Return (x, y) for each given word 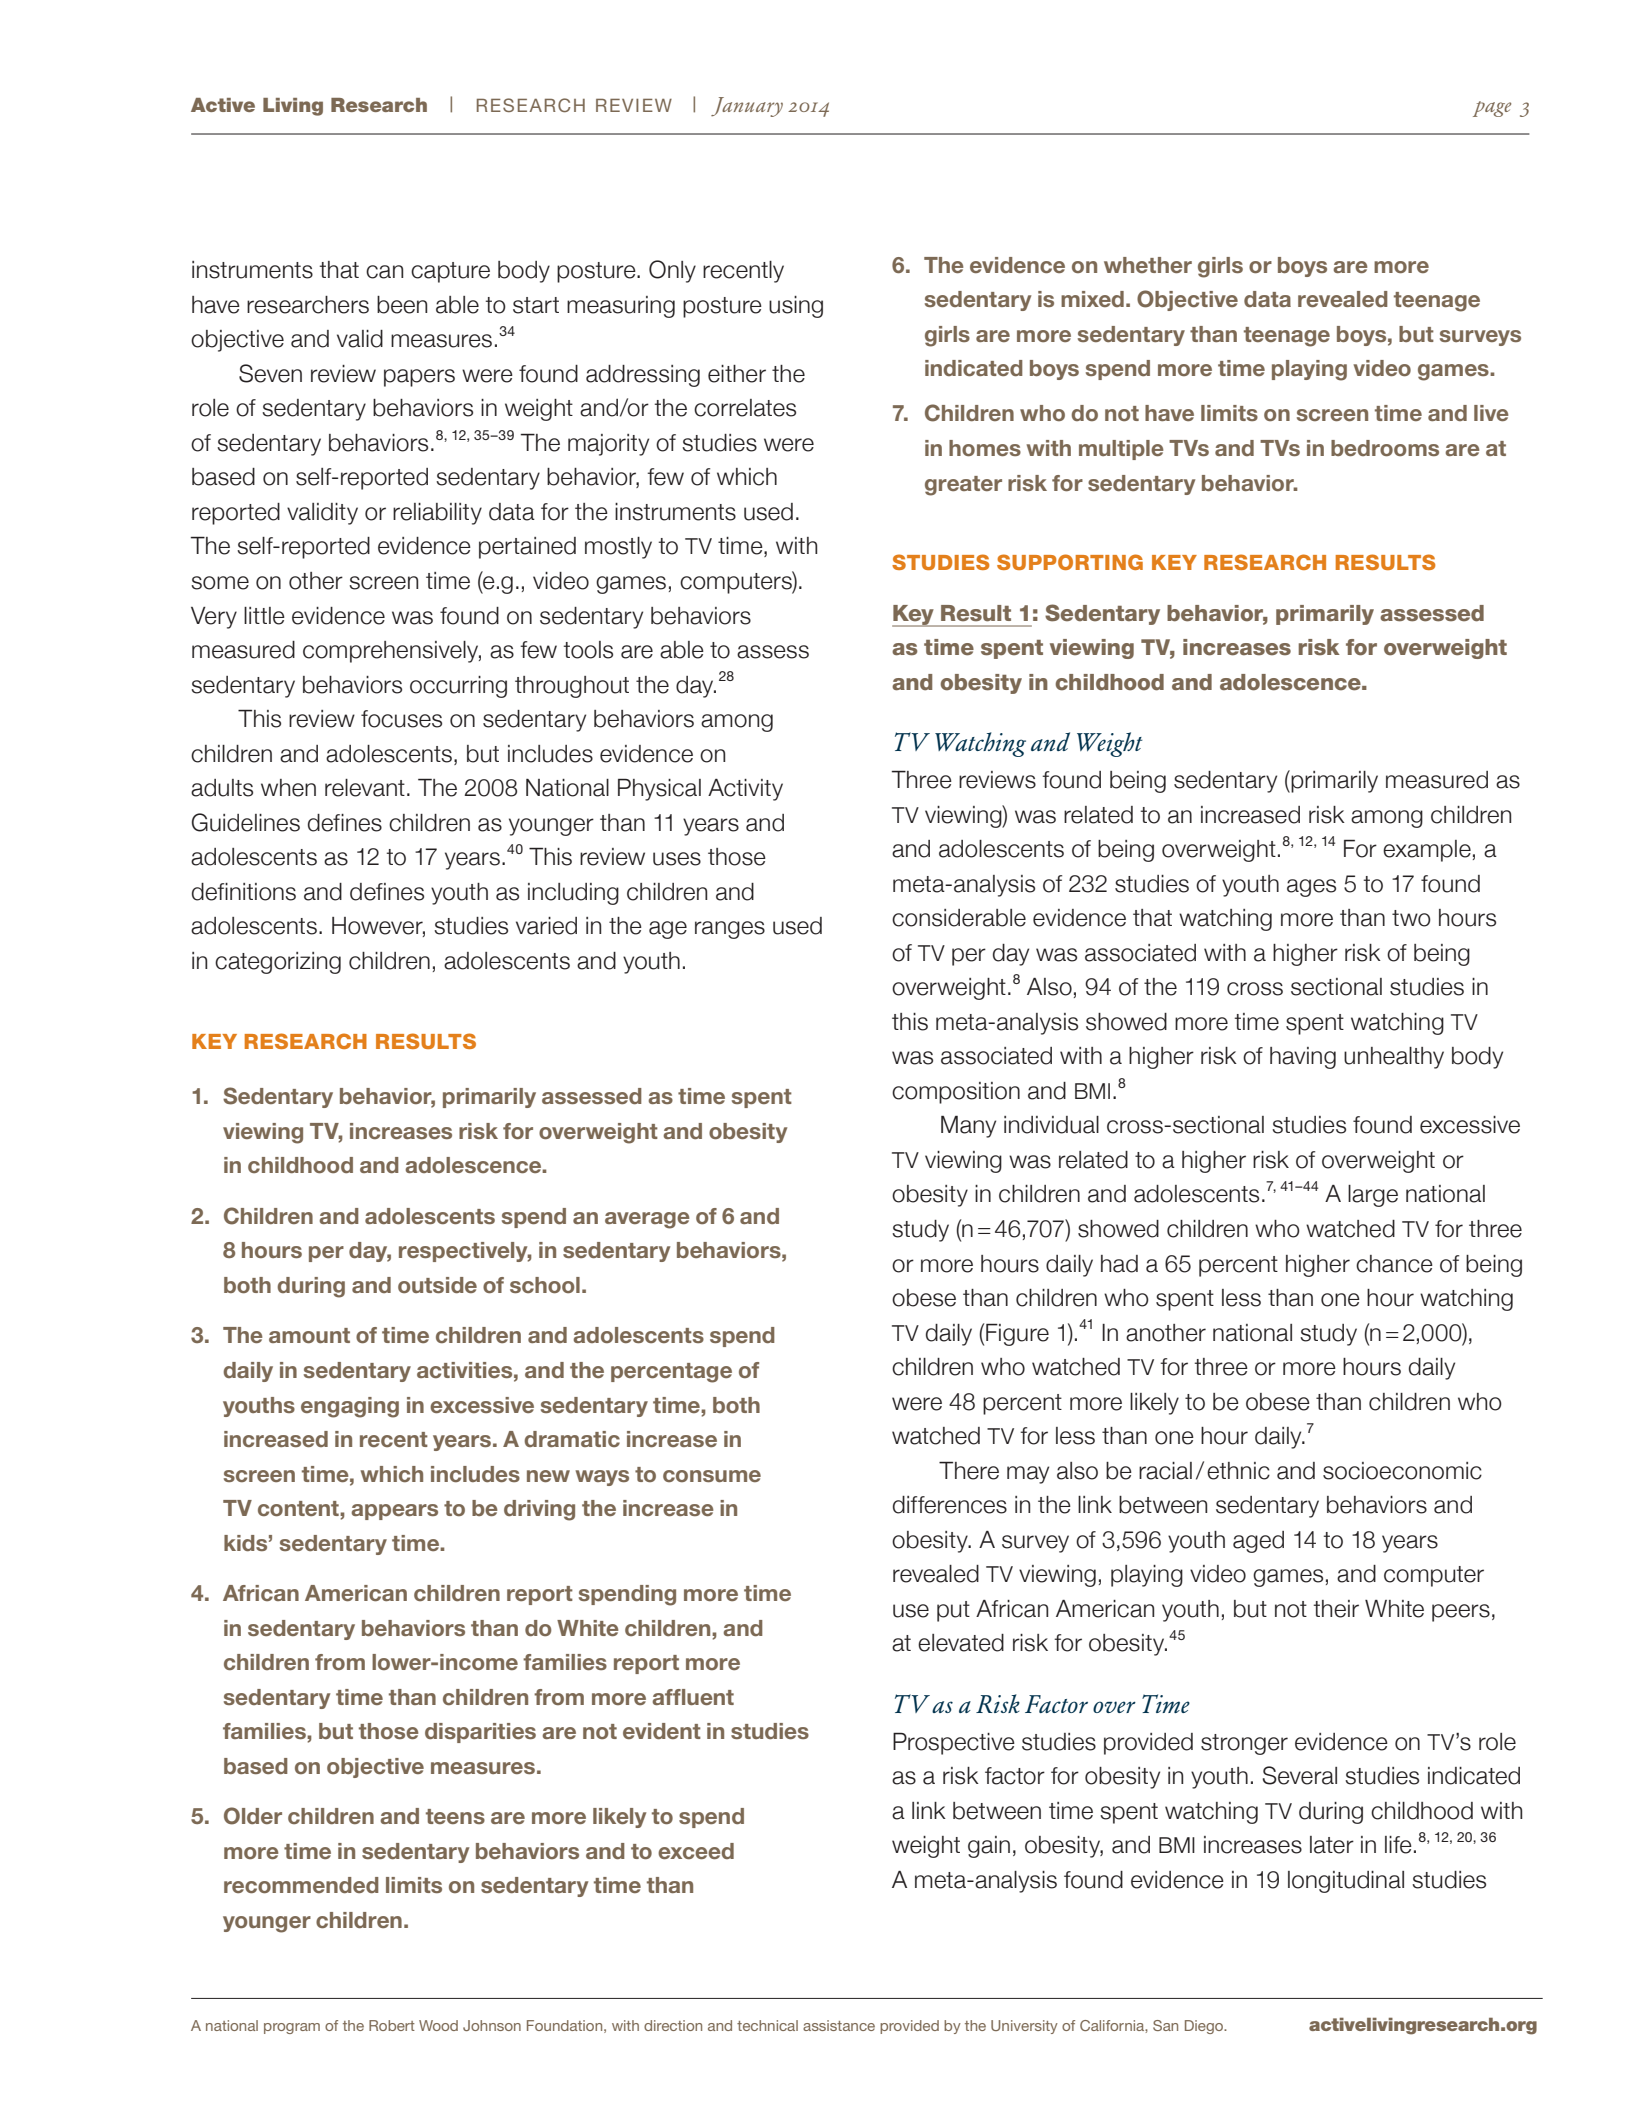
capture (450, 272)
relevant (365, 788)
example (1427, 851)
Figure (1017, 1334)
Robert (392, 2025)
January (747, 107)
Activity (745, 790)
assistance (839, 2025)
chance (1394, 1264)
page (1492, 109)
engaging (350, 1407)
